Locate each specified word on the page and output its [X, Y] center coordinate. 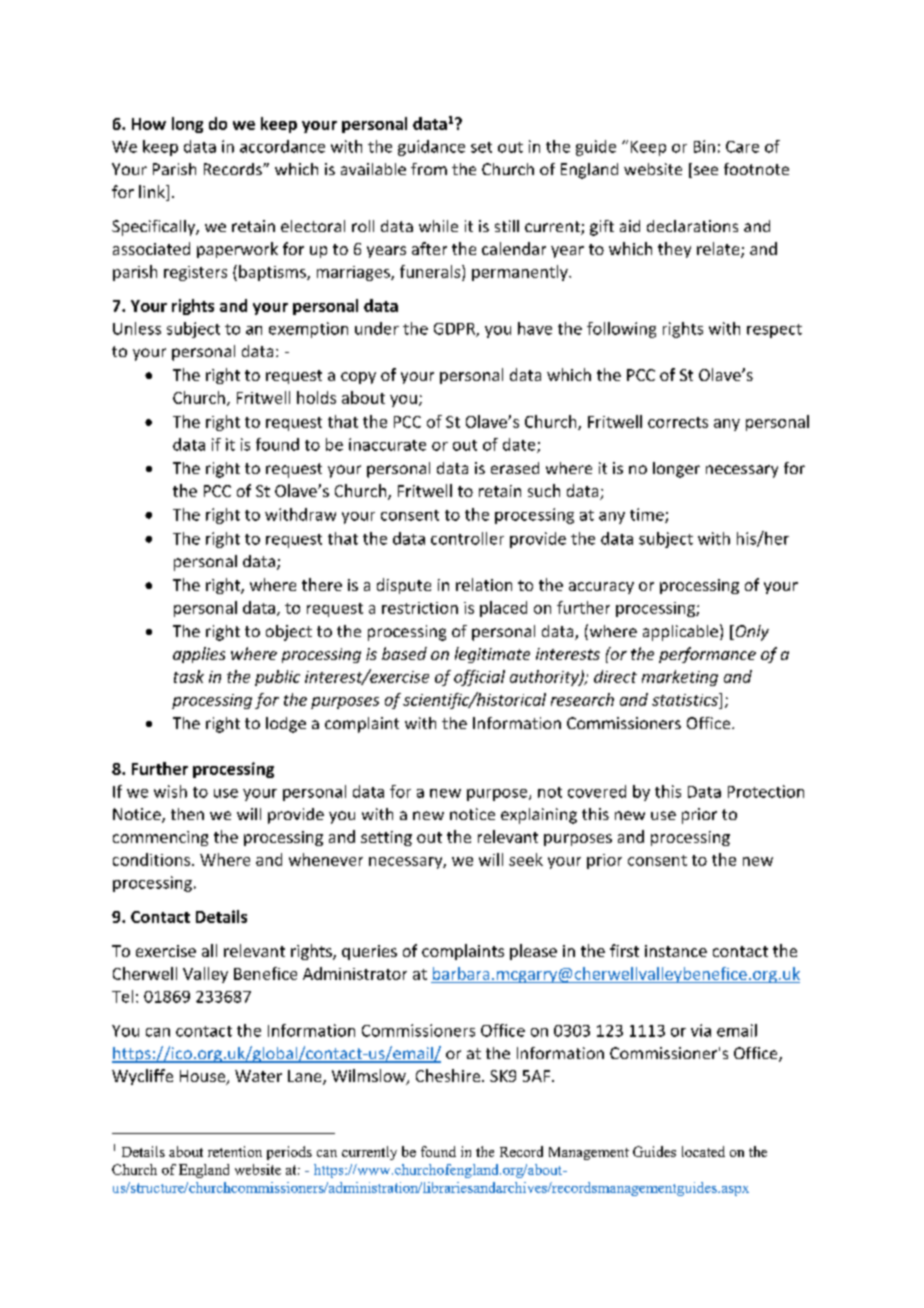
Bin [704, 146]
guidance [431, 148]
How [149, 124]
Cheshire [449, 1075]
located [703, 1151]
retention [235, 1151]
